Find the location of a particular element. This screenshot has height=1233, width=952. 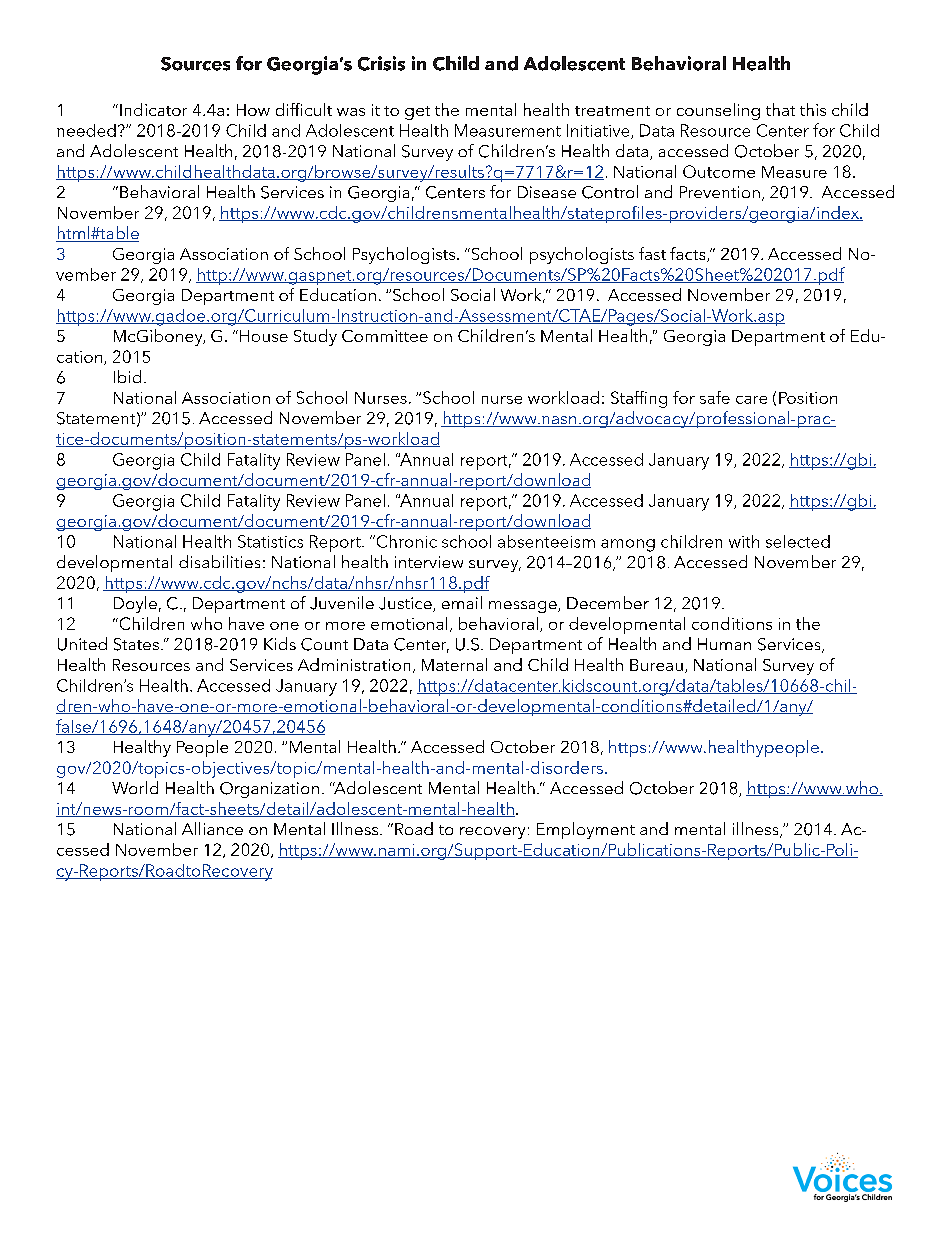

Maternal is located at coordinates (454, 664).
